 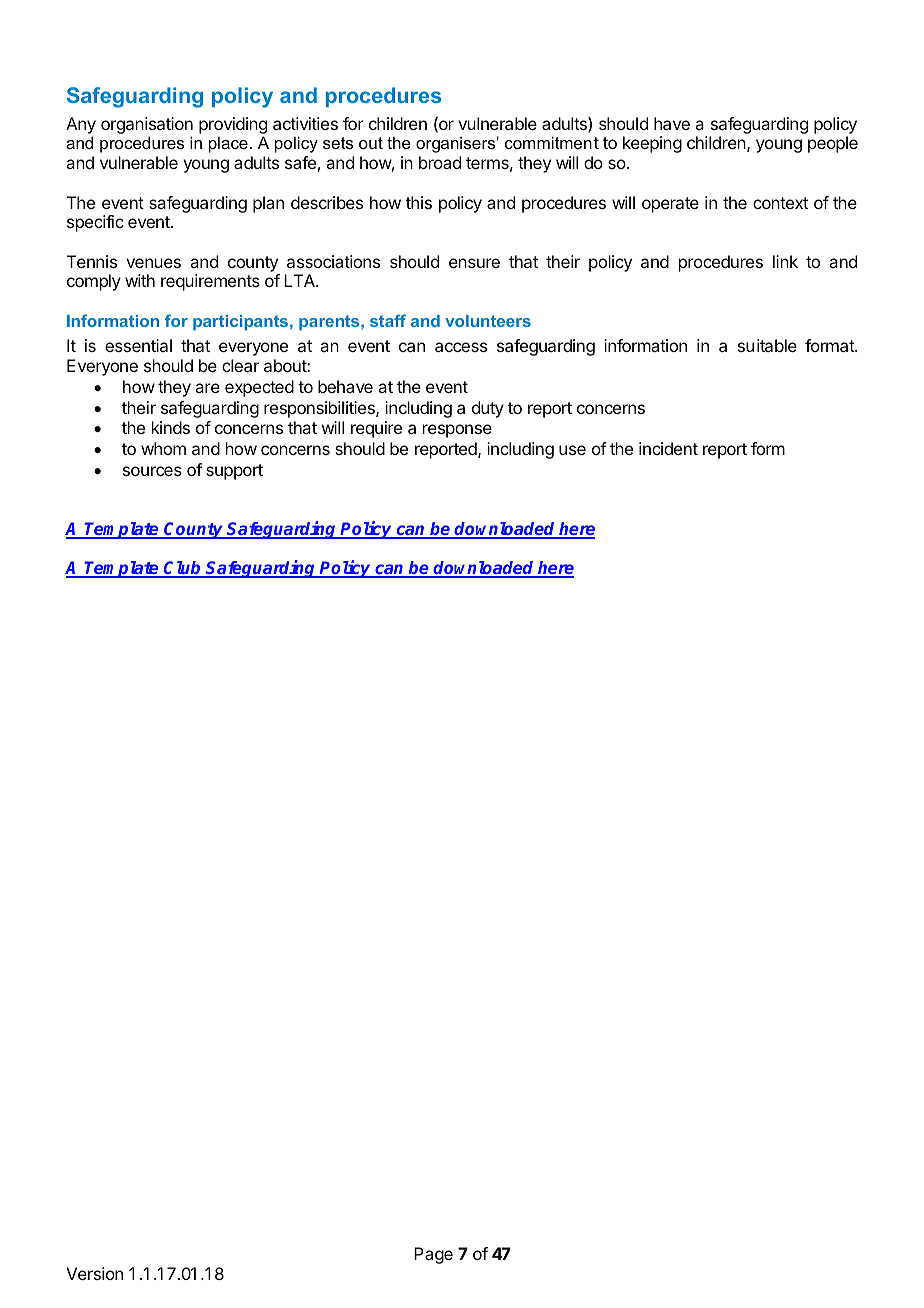 What do you see at coordinates (767, 345) in the image?
I see `suitable` at bounding box center [767, 345].
